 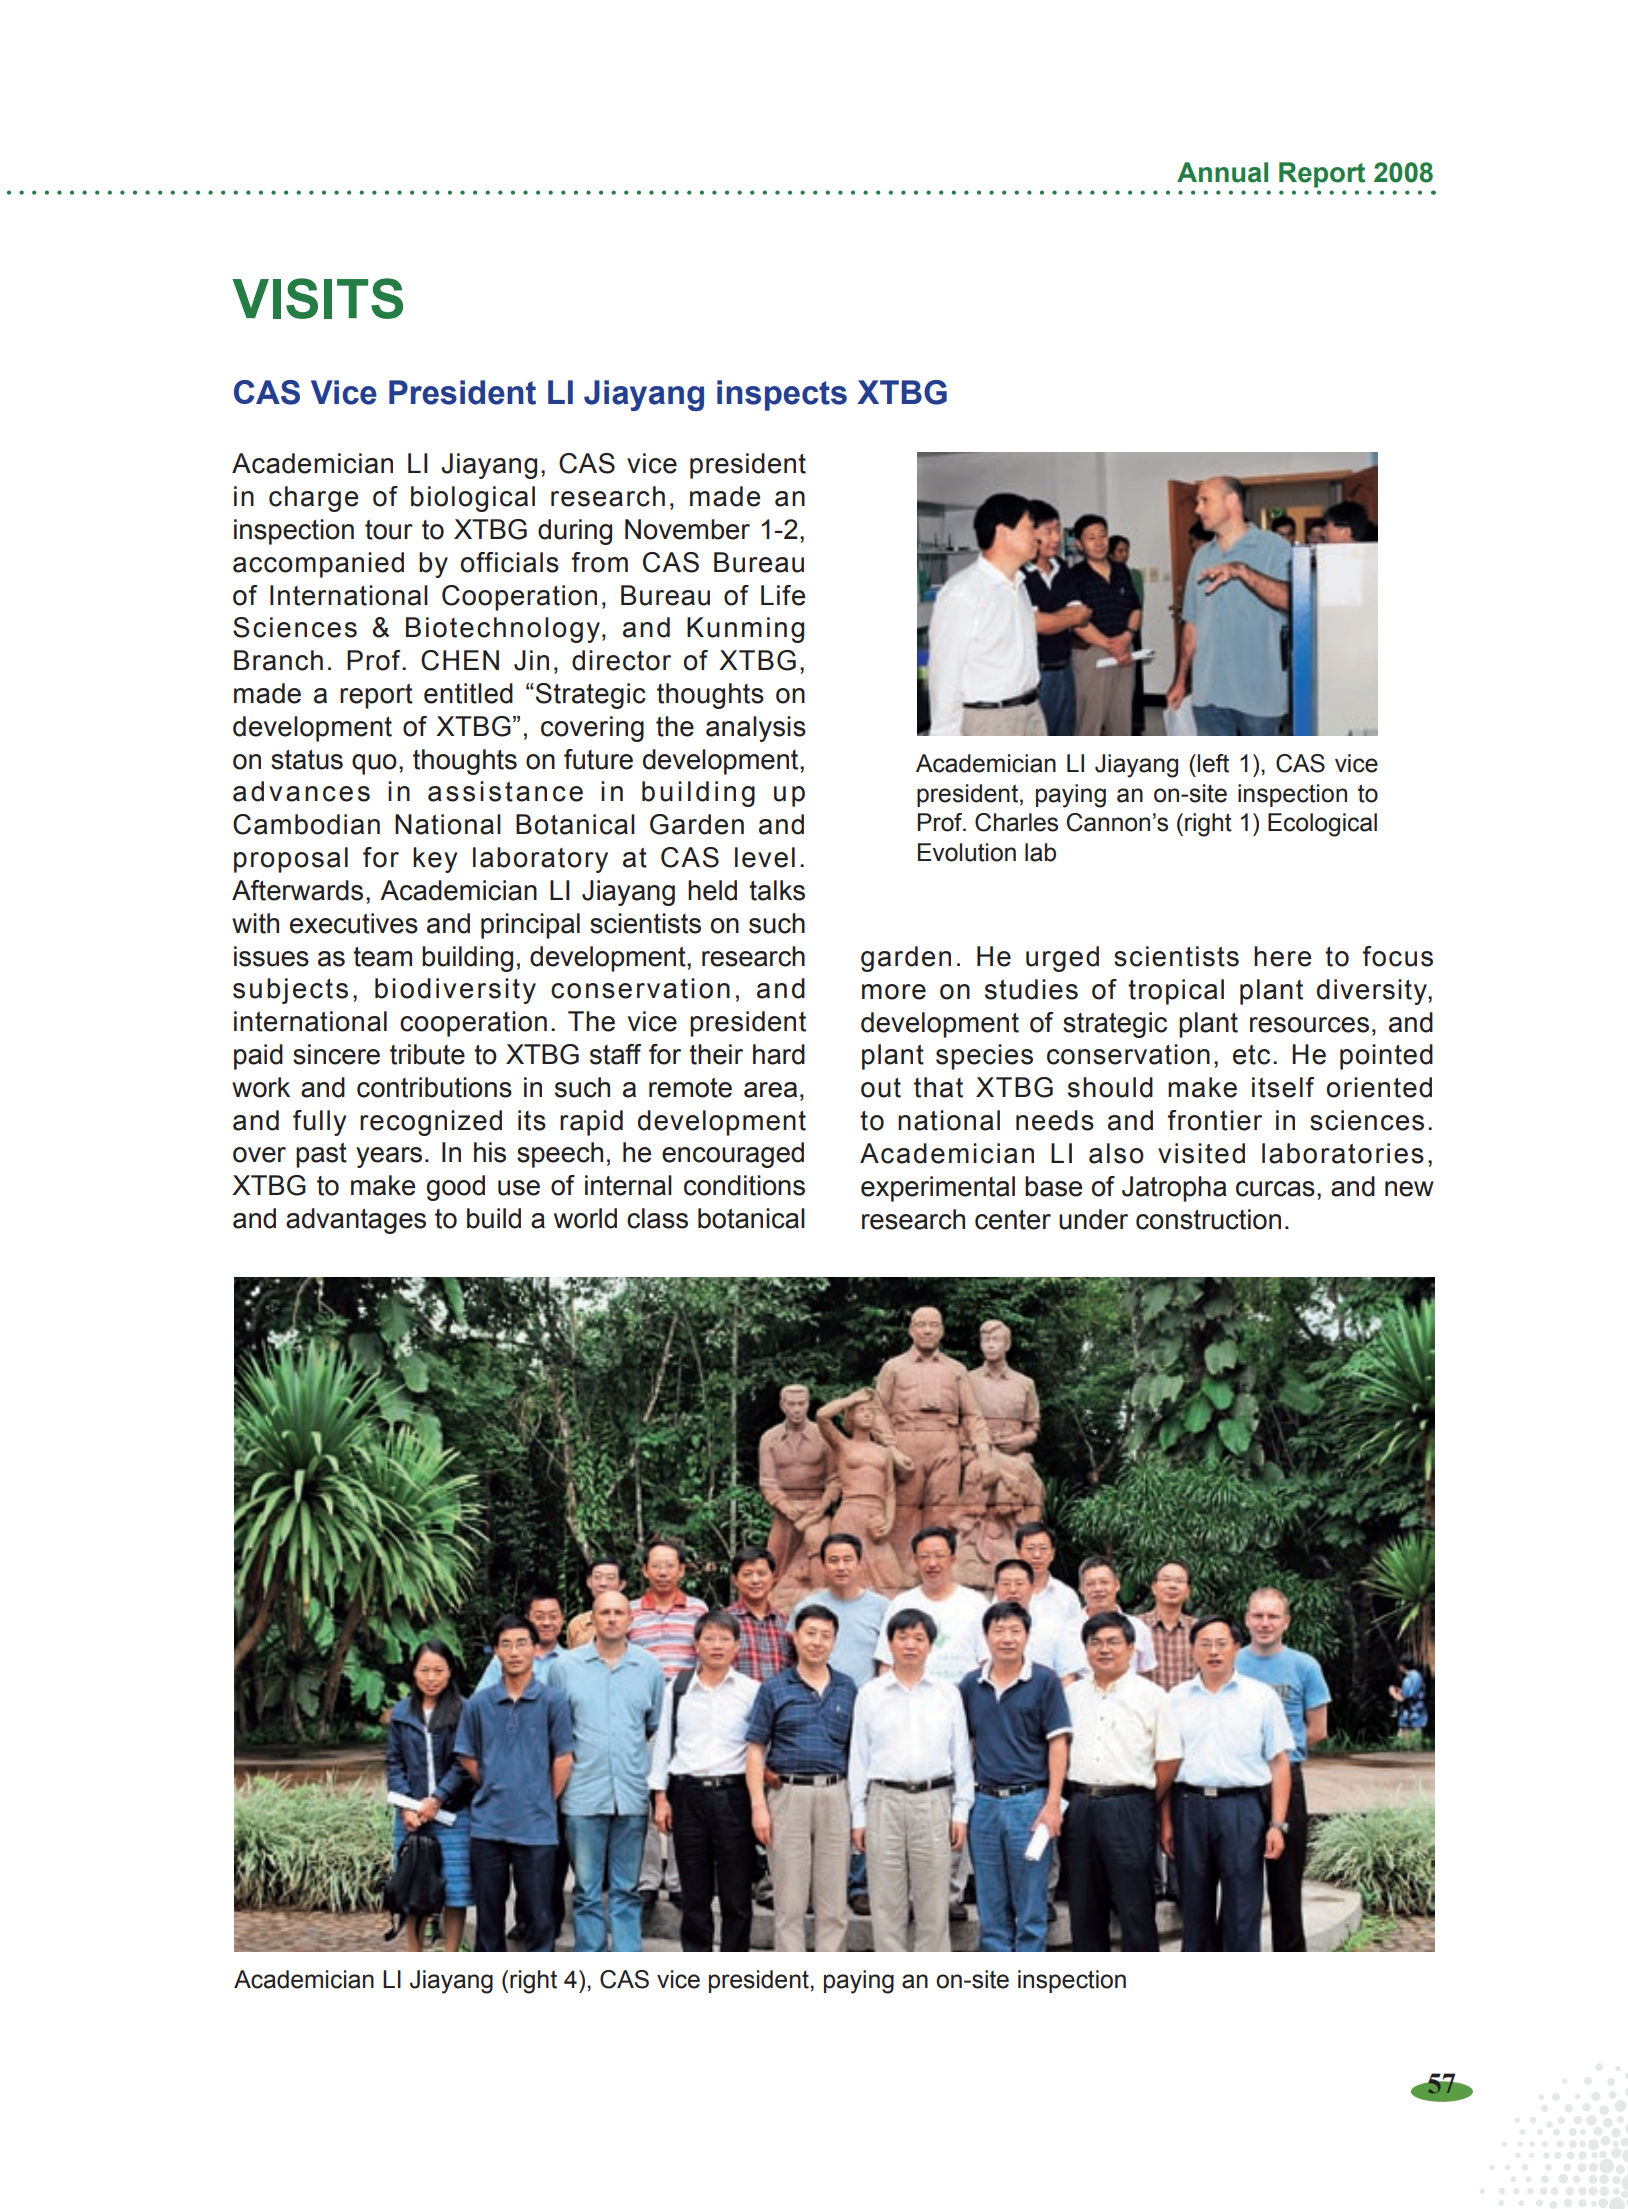 I want to click on here, so click(x=1282, y=956).
